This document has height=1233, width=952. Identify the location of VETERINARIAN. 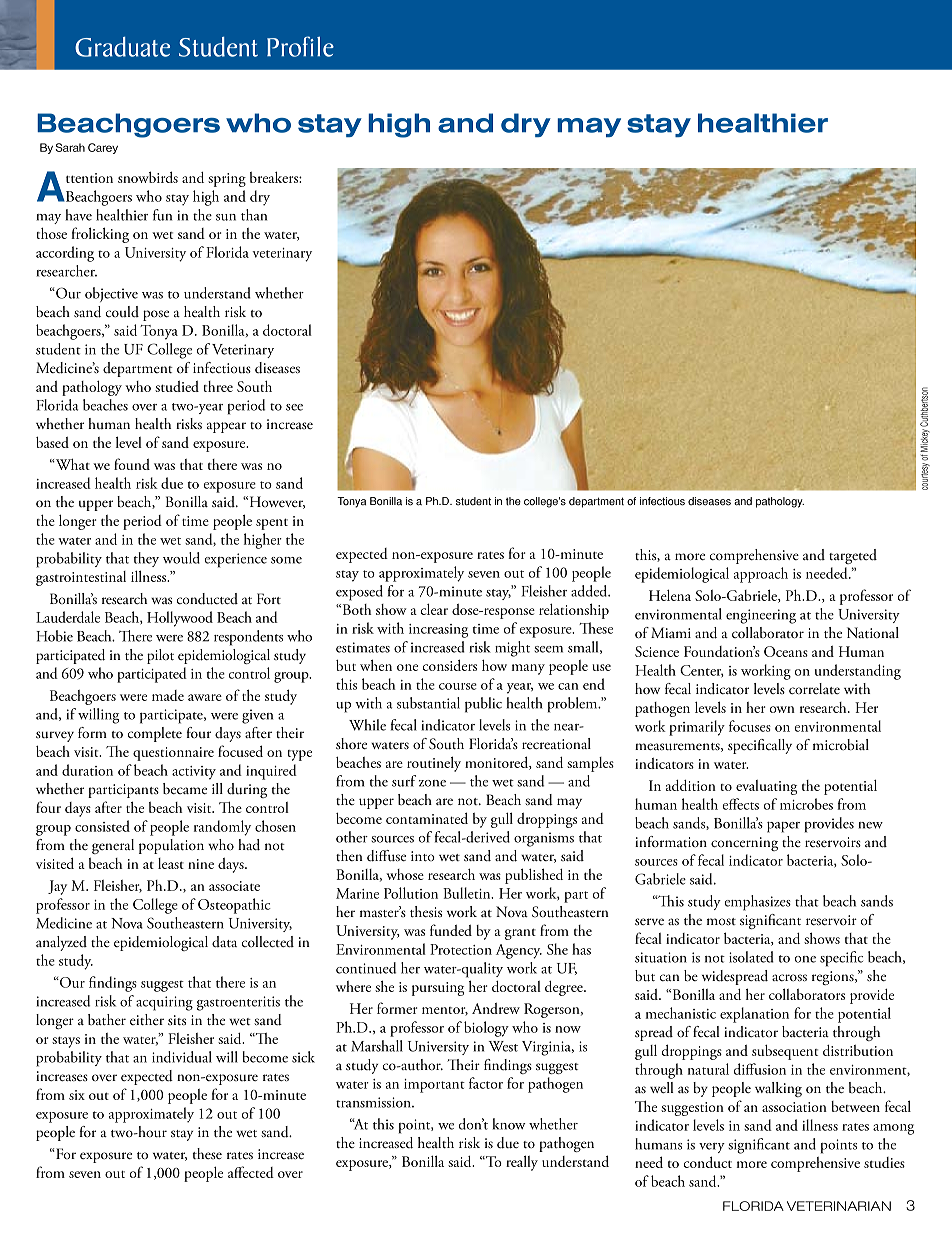
(839, 1206).
